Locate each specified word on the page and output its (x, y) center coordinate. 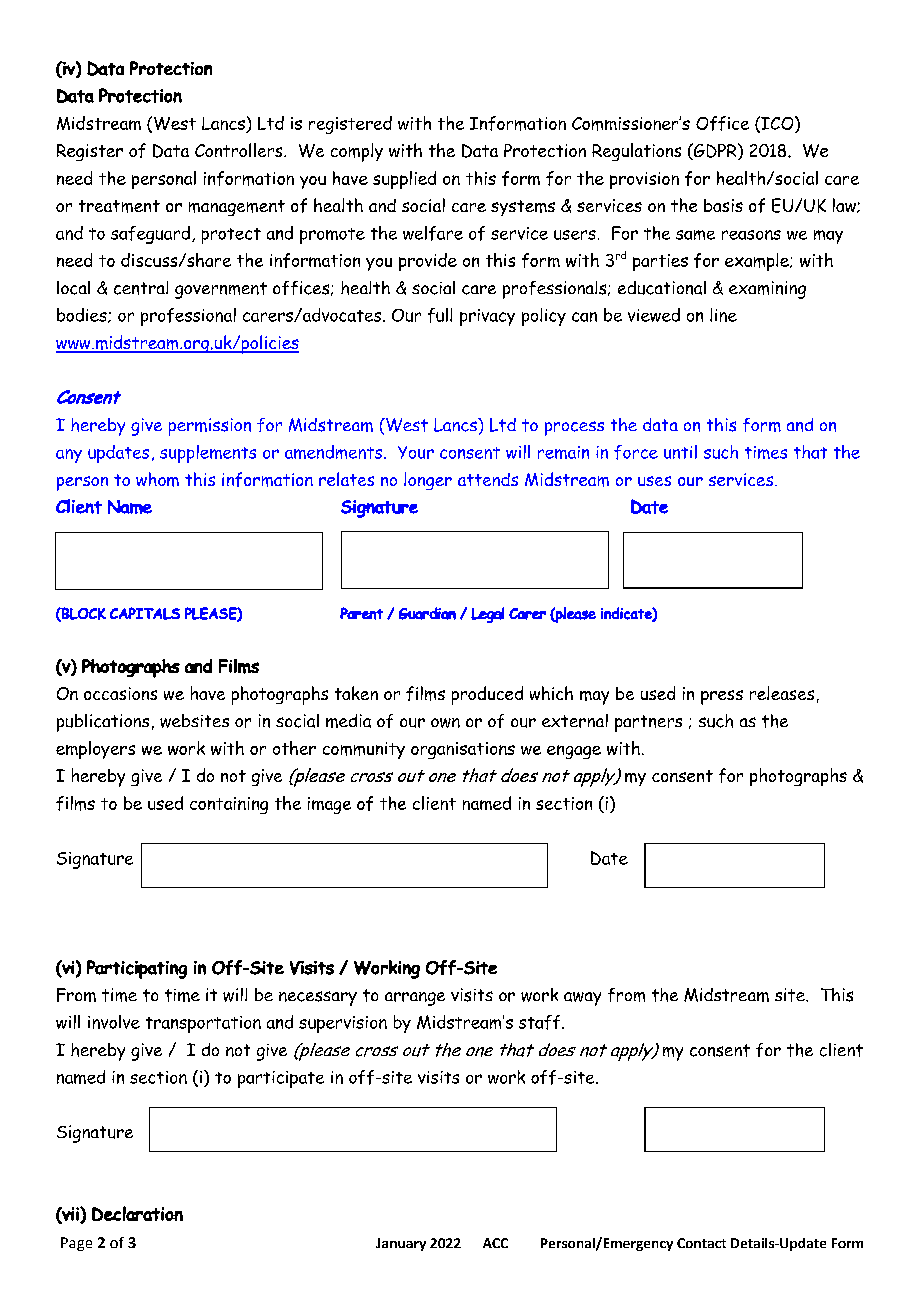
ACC (495, 1243)
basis (723, 205)
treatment (119, 206)
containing (229, 805)
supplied (404, 180)
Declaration (137, 1213)
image (329, 805)
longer (428, 481)
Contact (701, 1243)
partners (648, 723)
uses (654, 481)
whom (157, 479)
